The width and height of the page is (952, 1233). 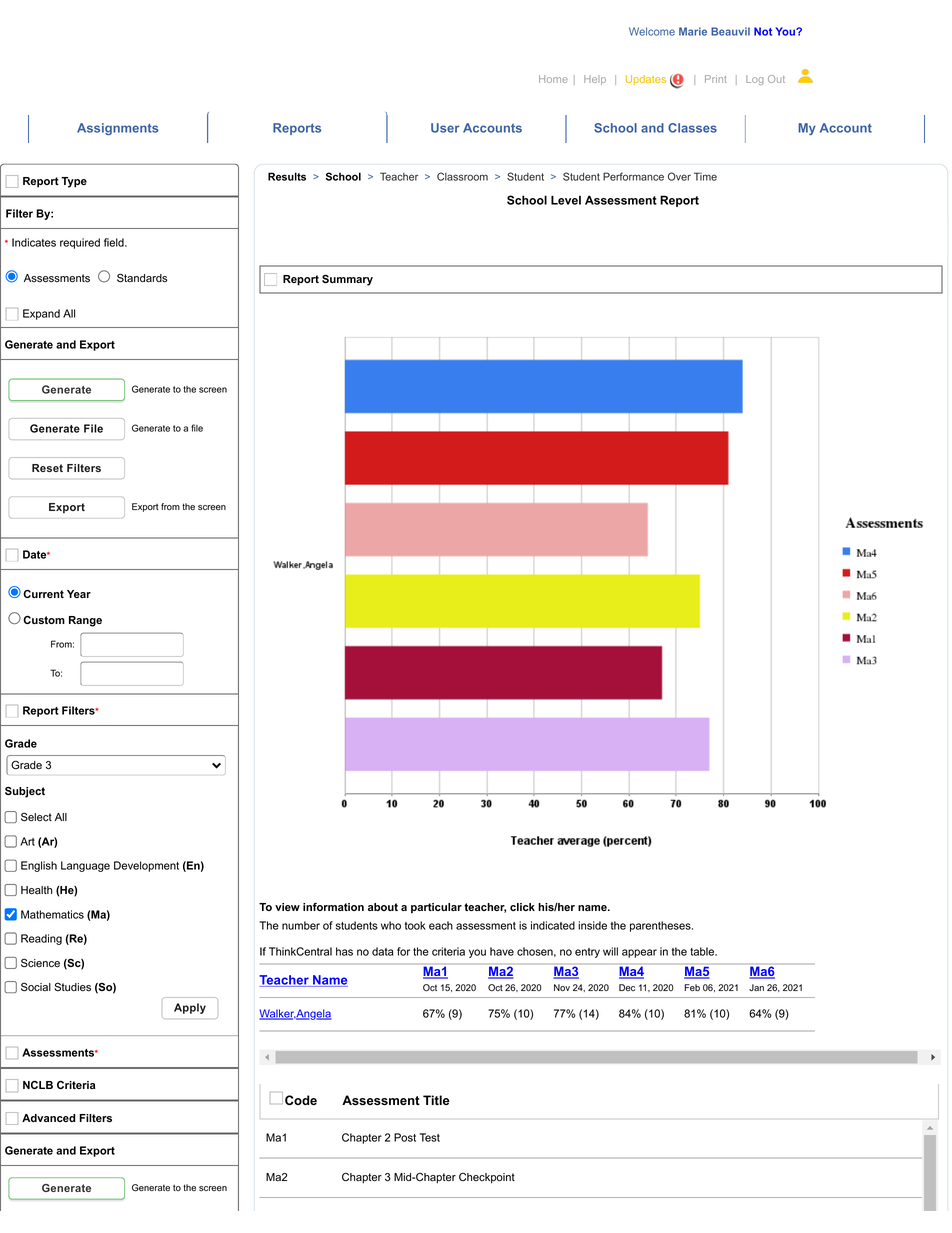 I want to click on Year, so click(x=79, y=594).
